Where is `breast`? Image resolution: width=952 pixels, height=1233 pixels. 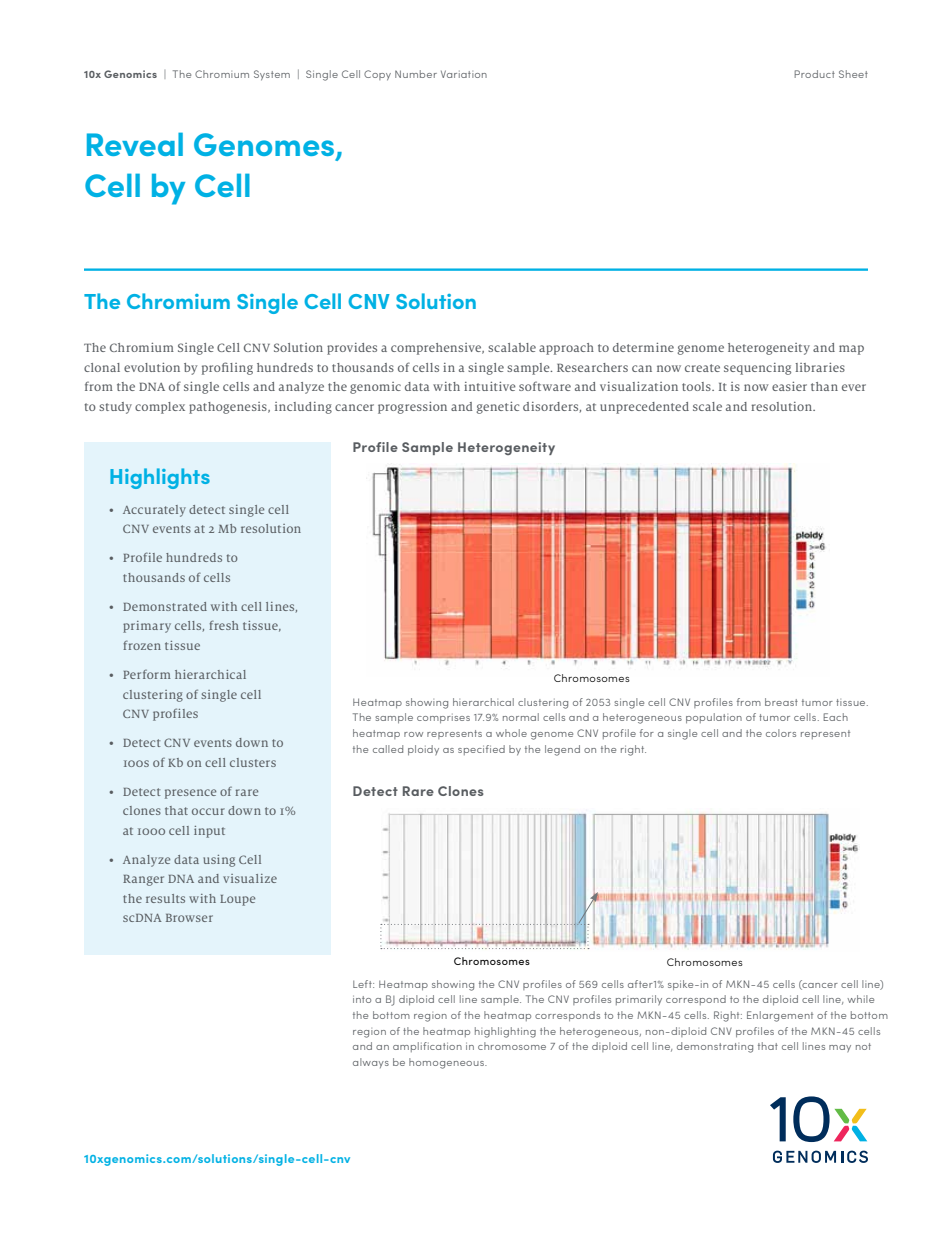
breast is located at coordinates (781, 702).
